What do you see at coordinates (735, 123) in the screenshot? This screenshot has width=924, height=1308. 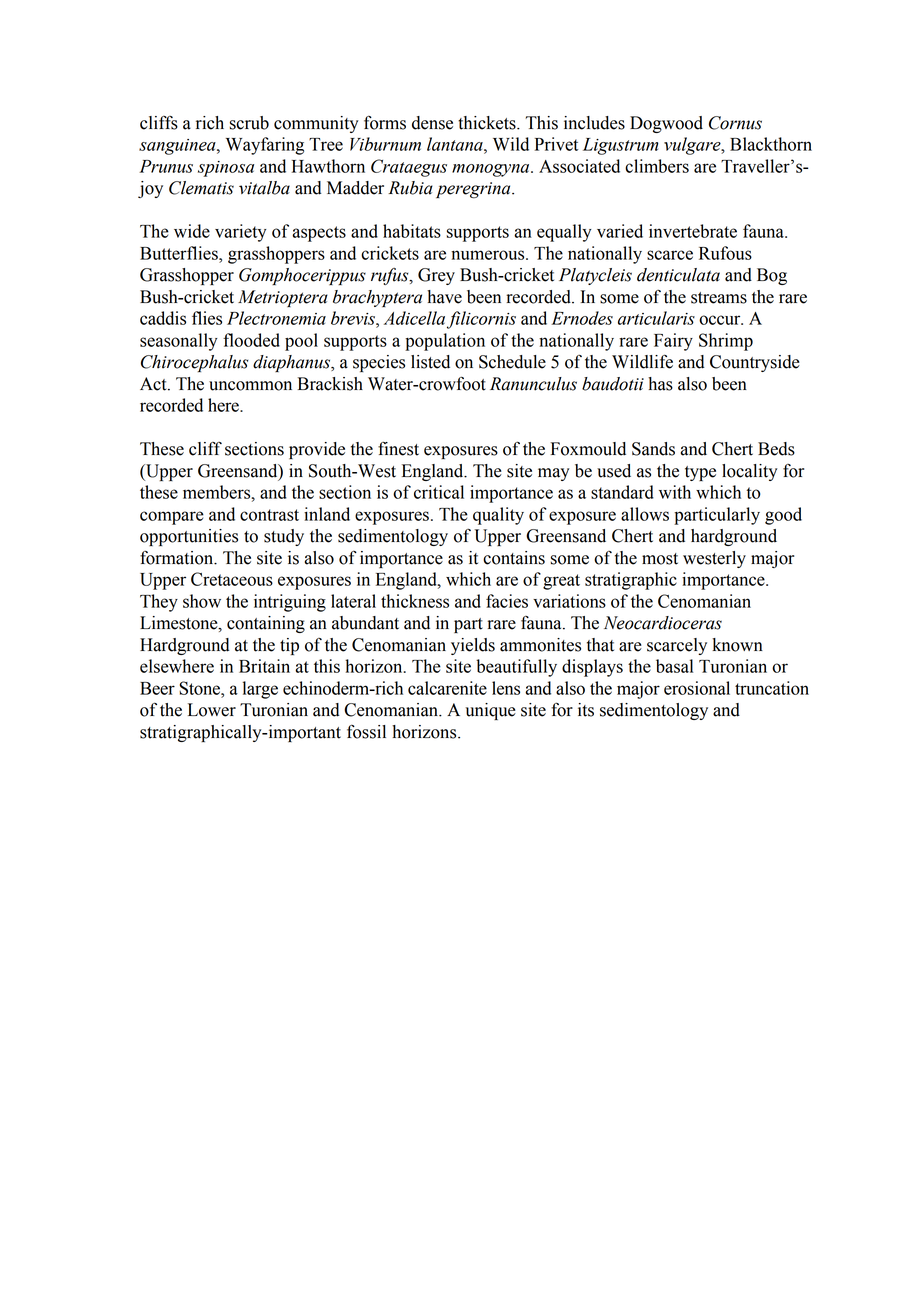 I see `Cornus` at bounding box center [735, 123].
